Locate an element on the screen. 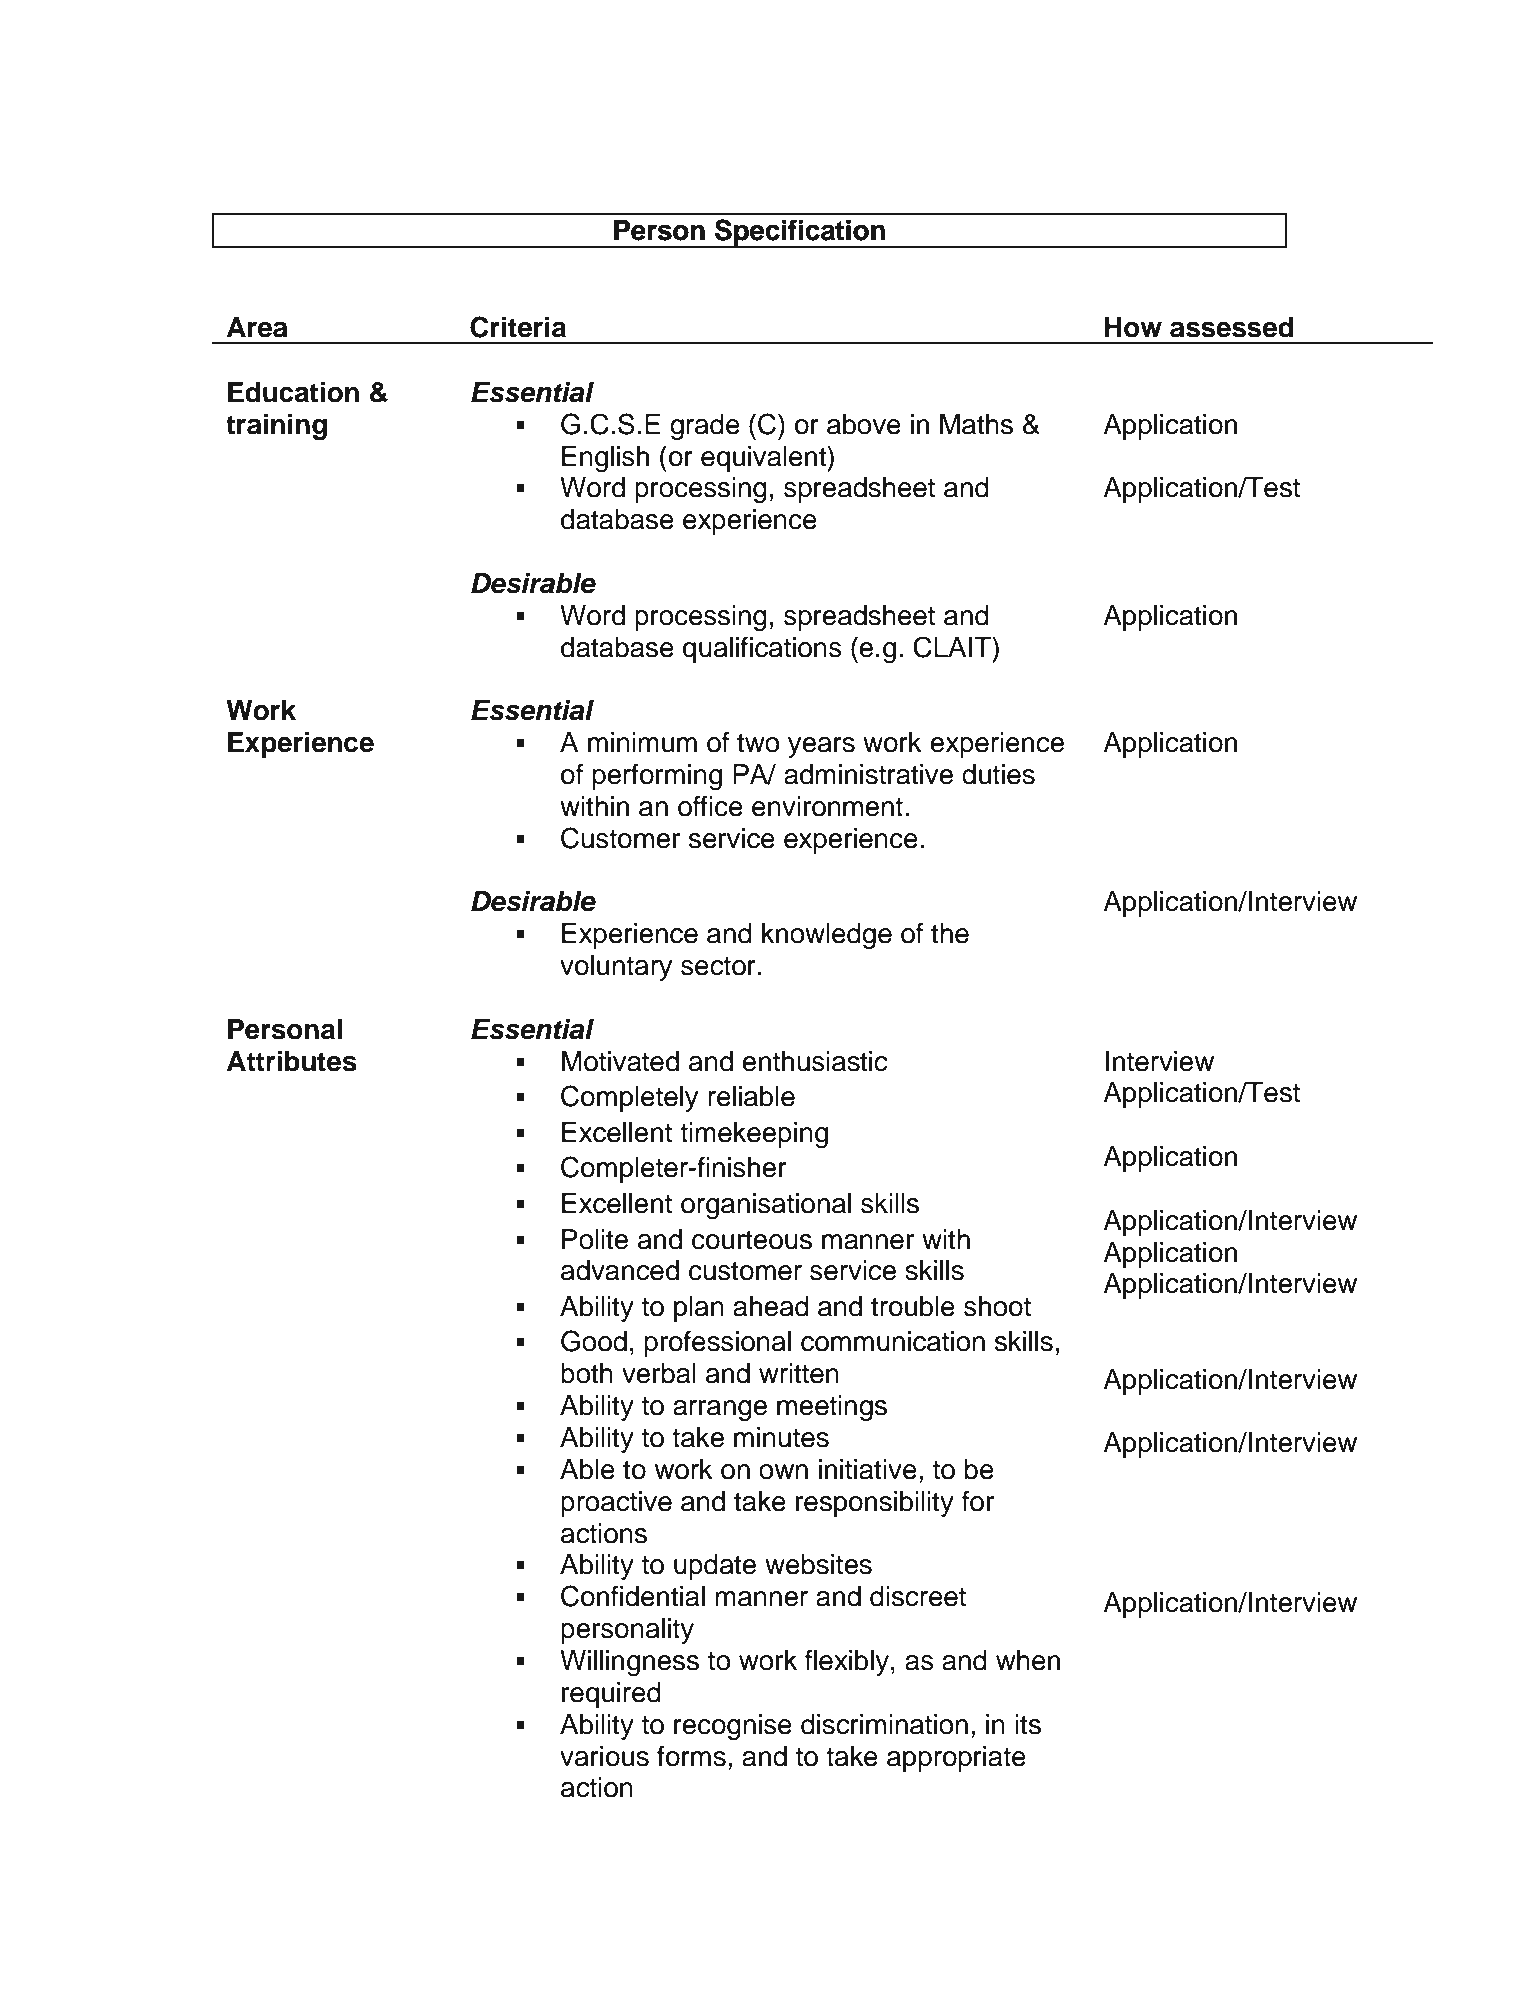 The width and height of the screenshot is (1540, 1993). Polite is located at coordinates (595, 1239).
